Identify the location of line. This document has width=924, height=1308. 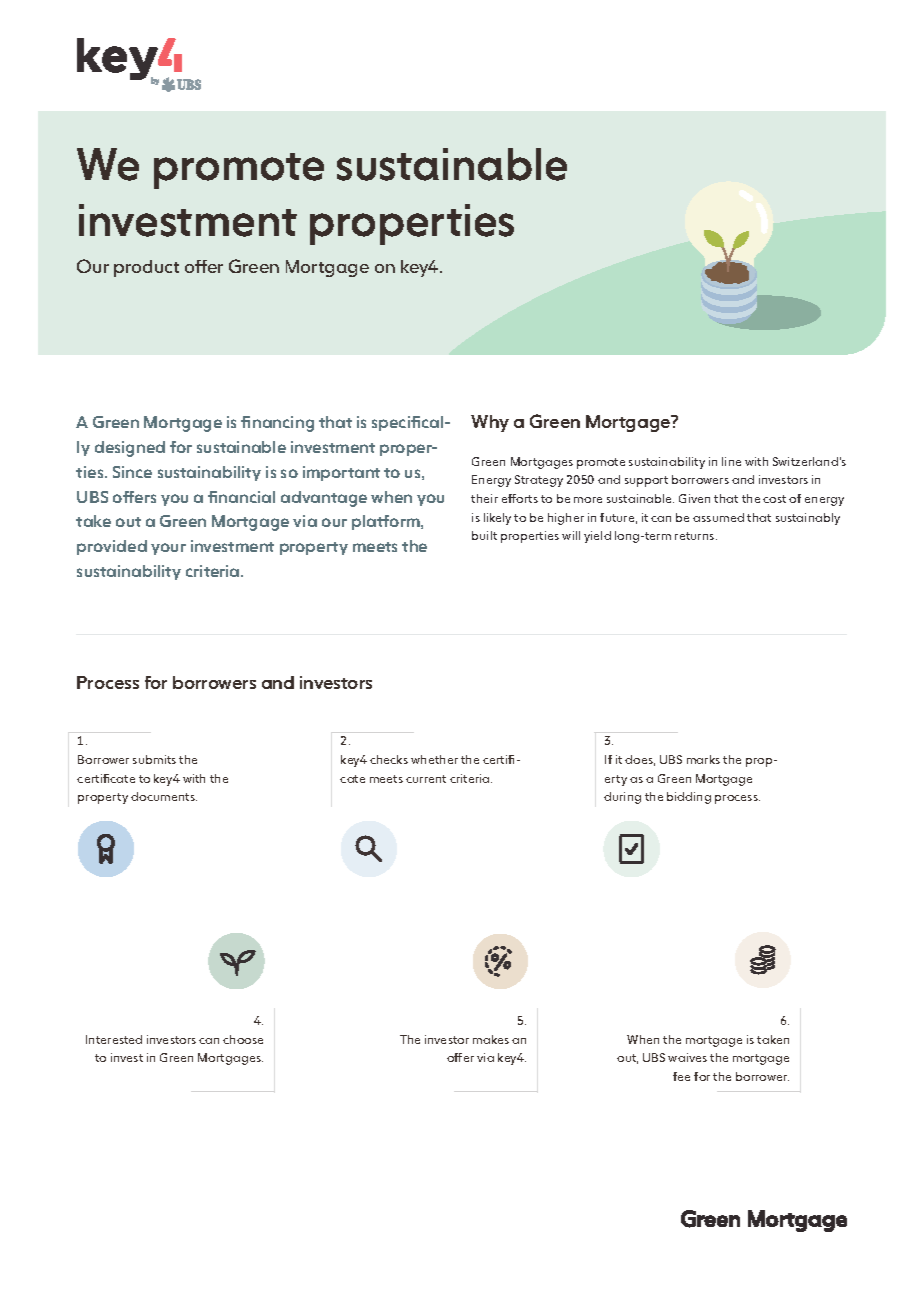
(731, 461).
